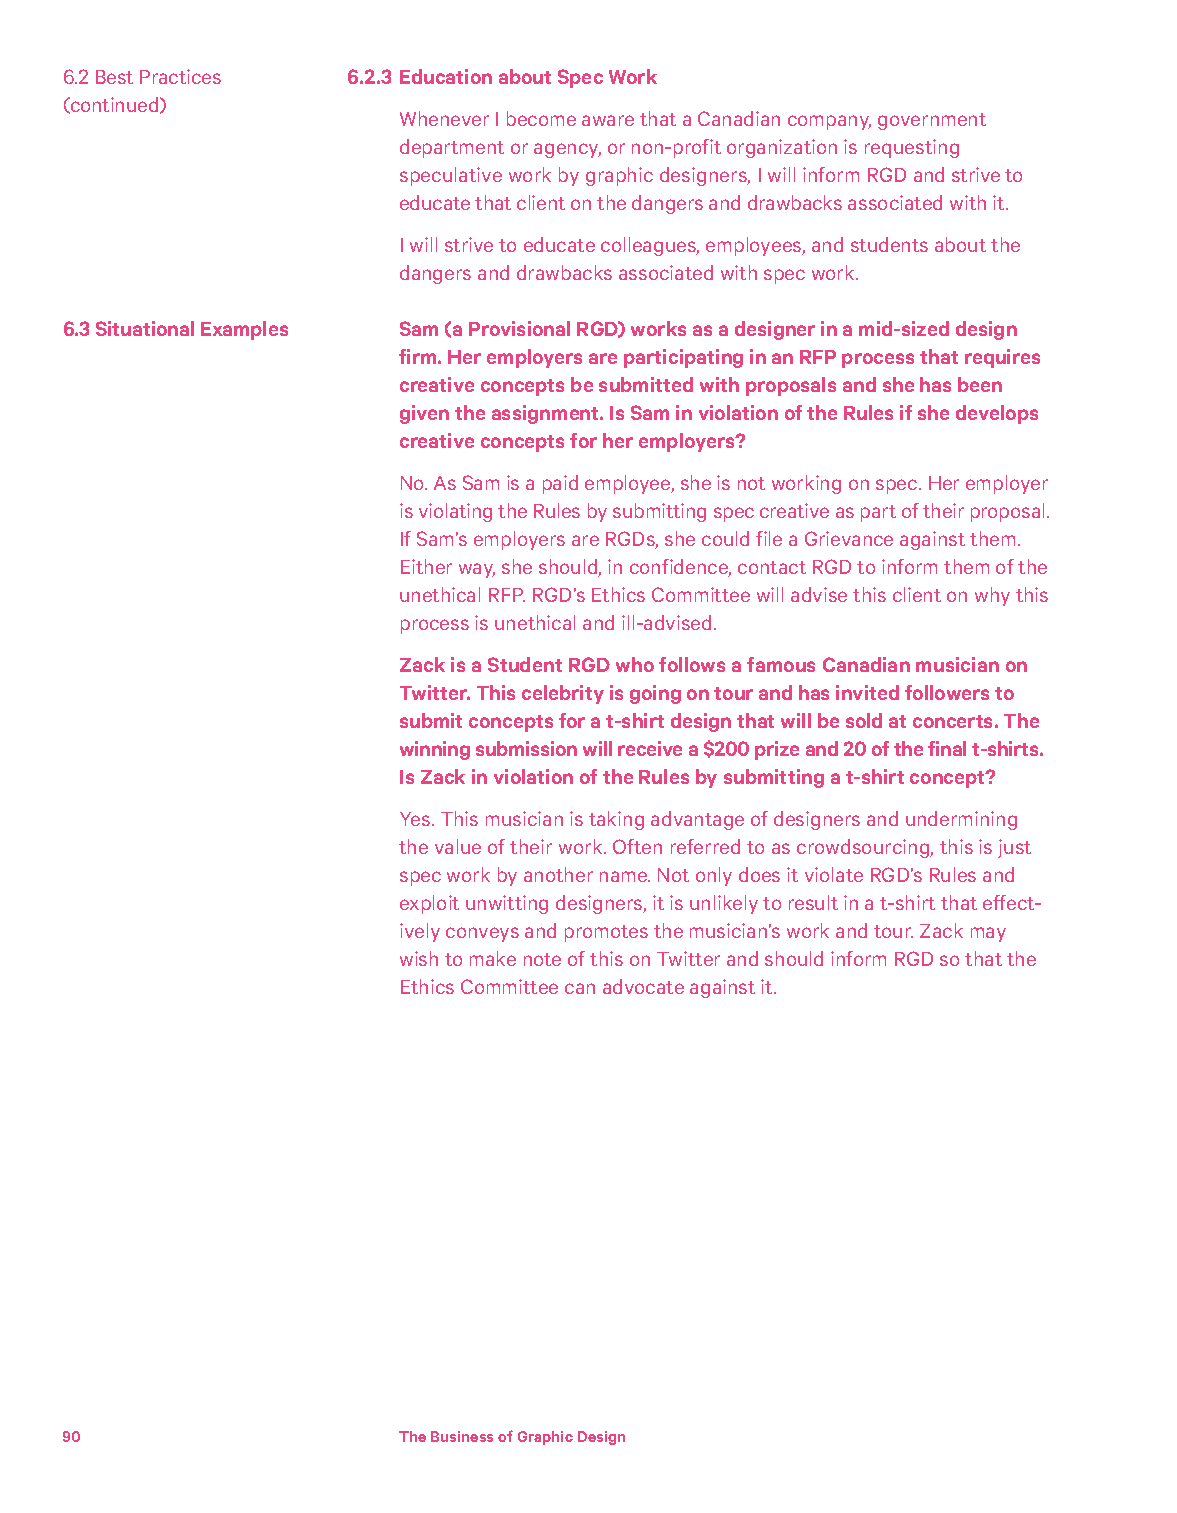 The image size is (1177, 1513). What do you see at coordinates (541, 118) in the image?
I see `become` at bounding box center [541, 118].
